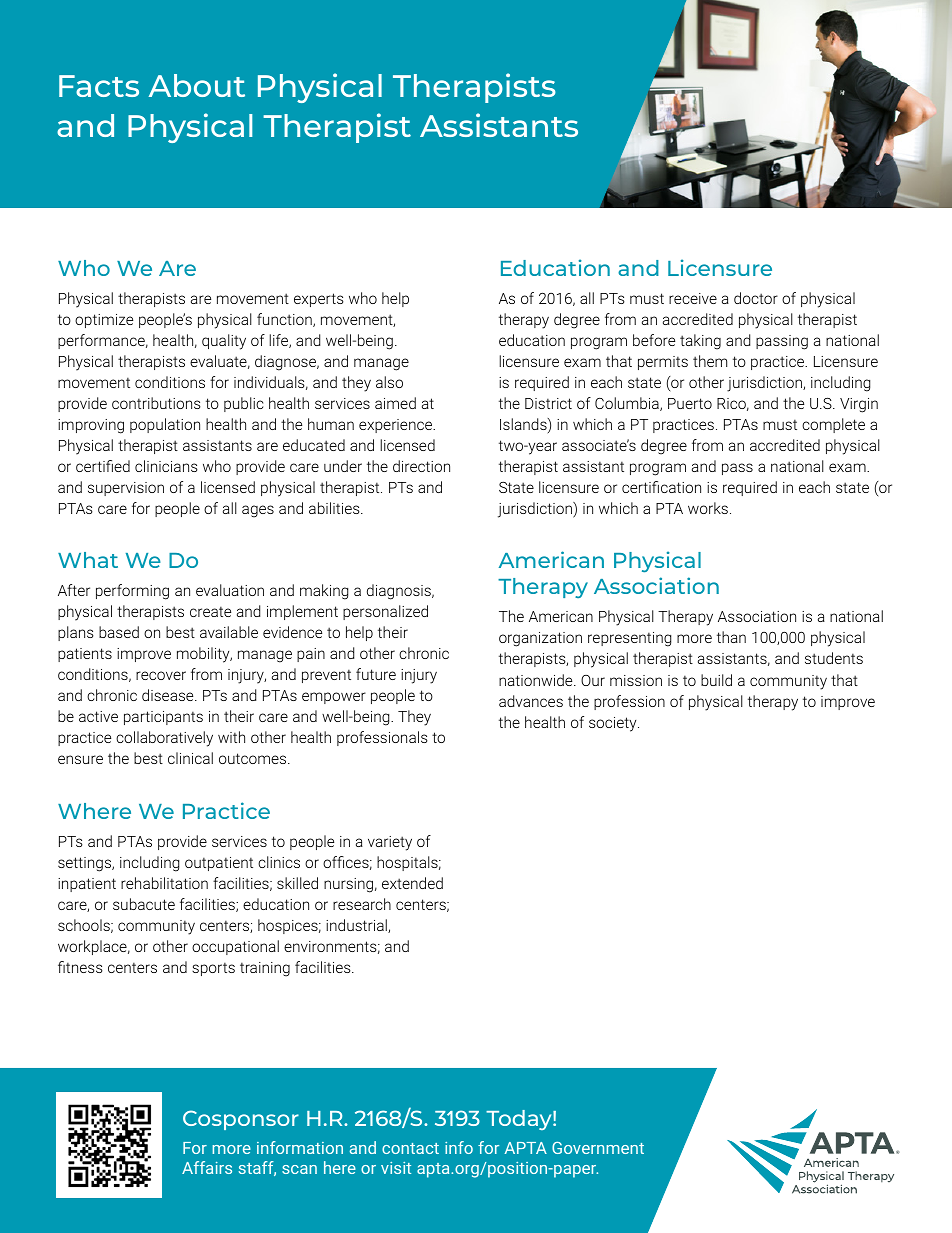 The width and height of the page is (952, 1233). What do you see at coordinates (756, 298) in the page?
I see `doctor` at bounding box center [756, 298].
